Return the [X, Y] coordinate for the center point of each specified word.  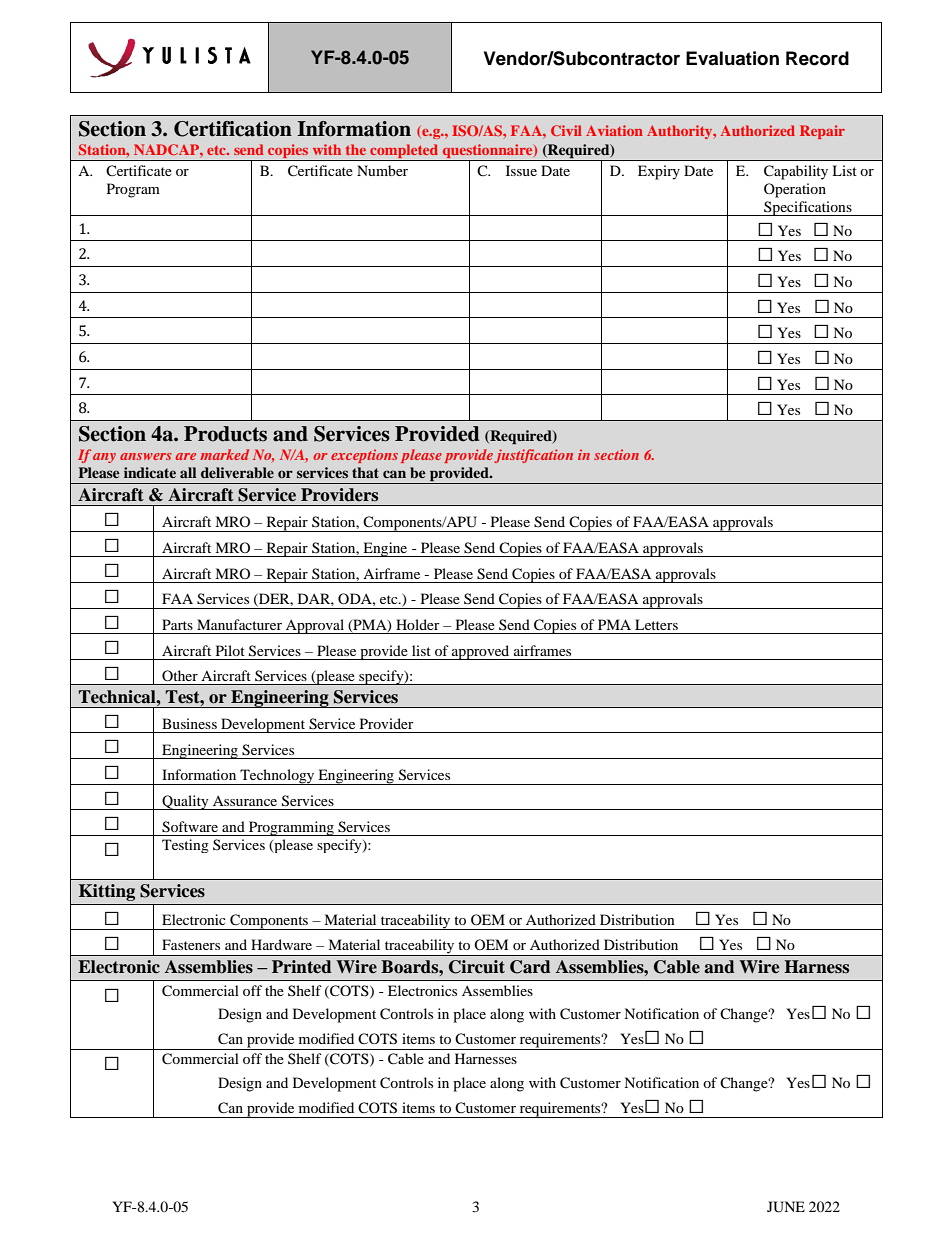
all [188, 472]
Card [530, 967]
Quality [185, 802]
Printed [302, 967]
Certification [233, 129]
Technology [277, 777]
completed [404, 152]
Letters [656, 624]
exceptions [364, 456]
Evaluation [732, 58]
